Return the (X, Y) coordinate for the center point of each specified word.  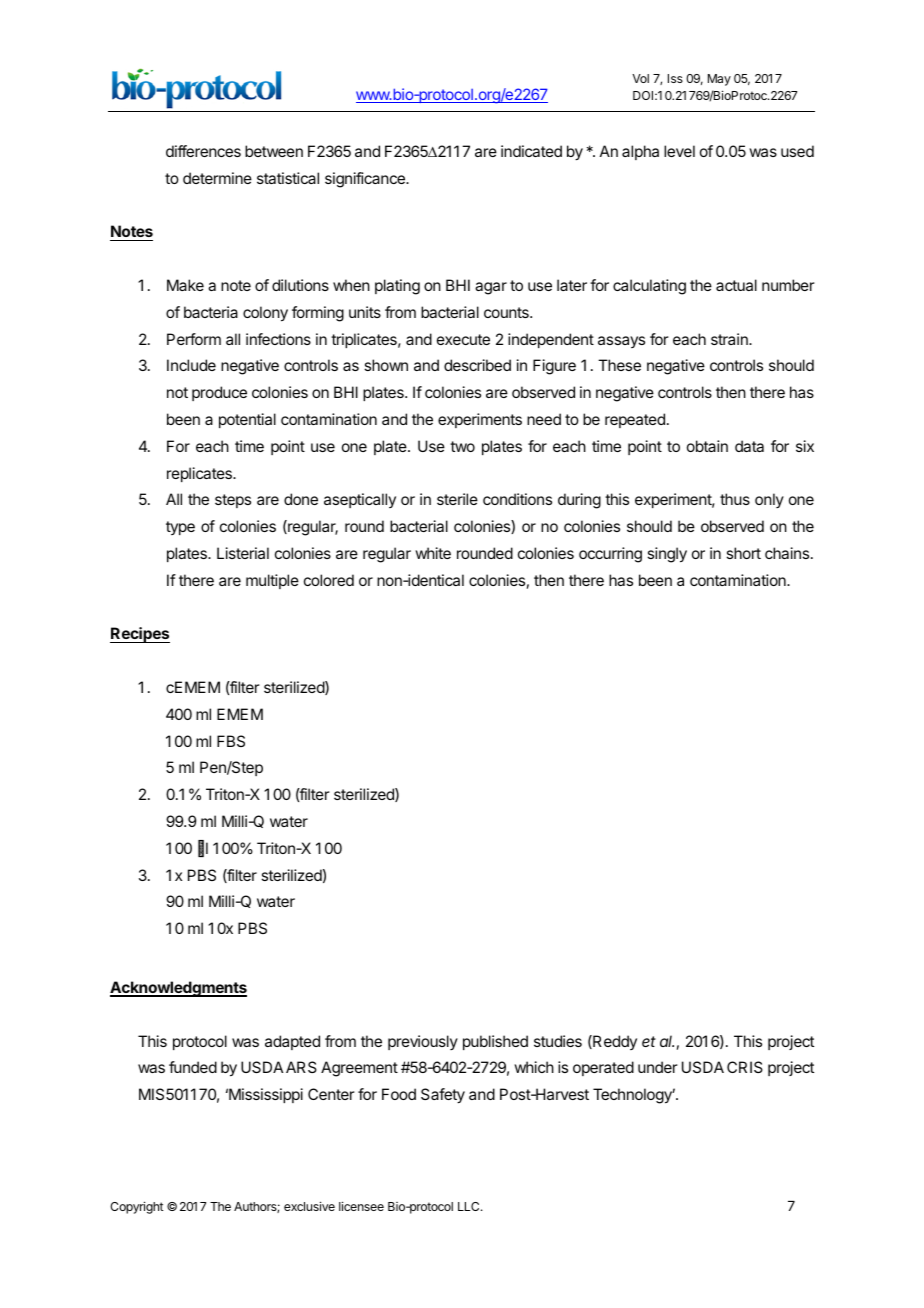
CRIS (745, 1067)
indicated (531, 151)
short (743, 553)
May (719, 80)
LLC (470, 1206)
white (433, 553)
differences (203, 151)
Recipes (140, 635)
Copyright (136, 1207)
